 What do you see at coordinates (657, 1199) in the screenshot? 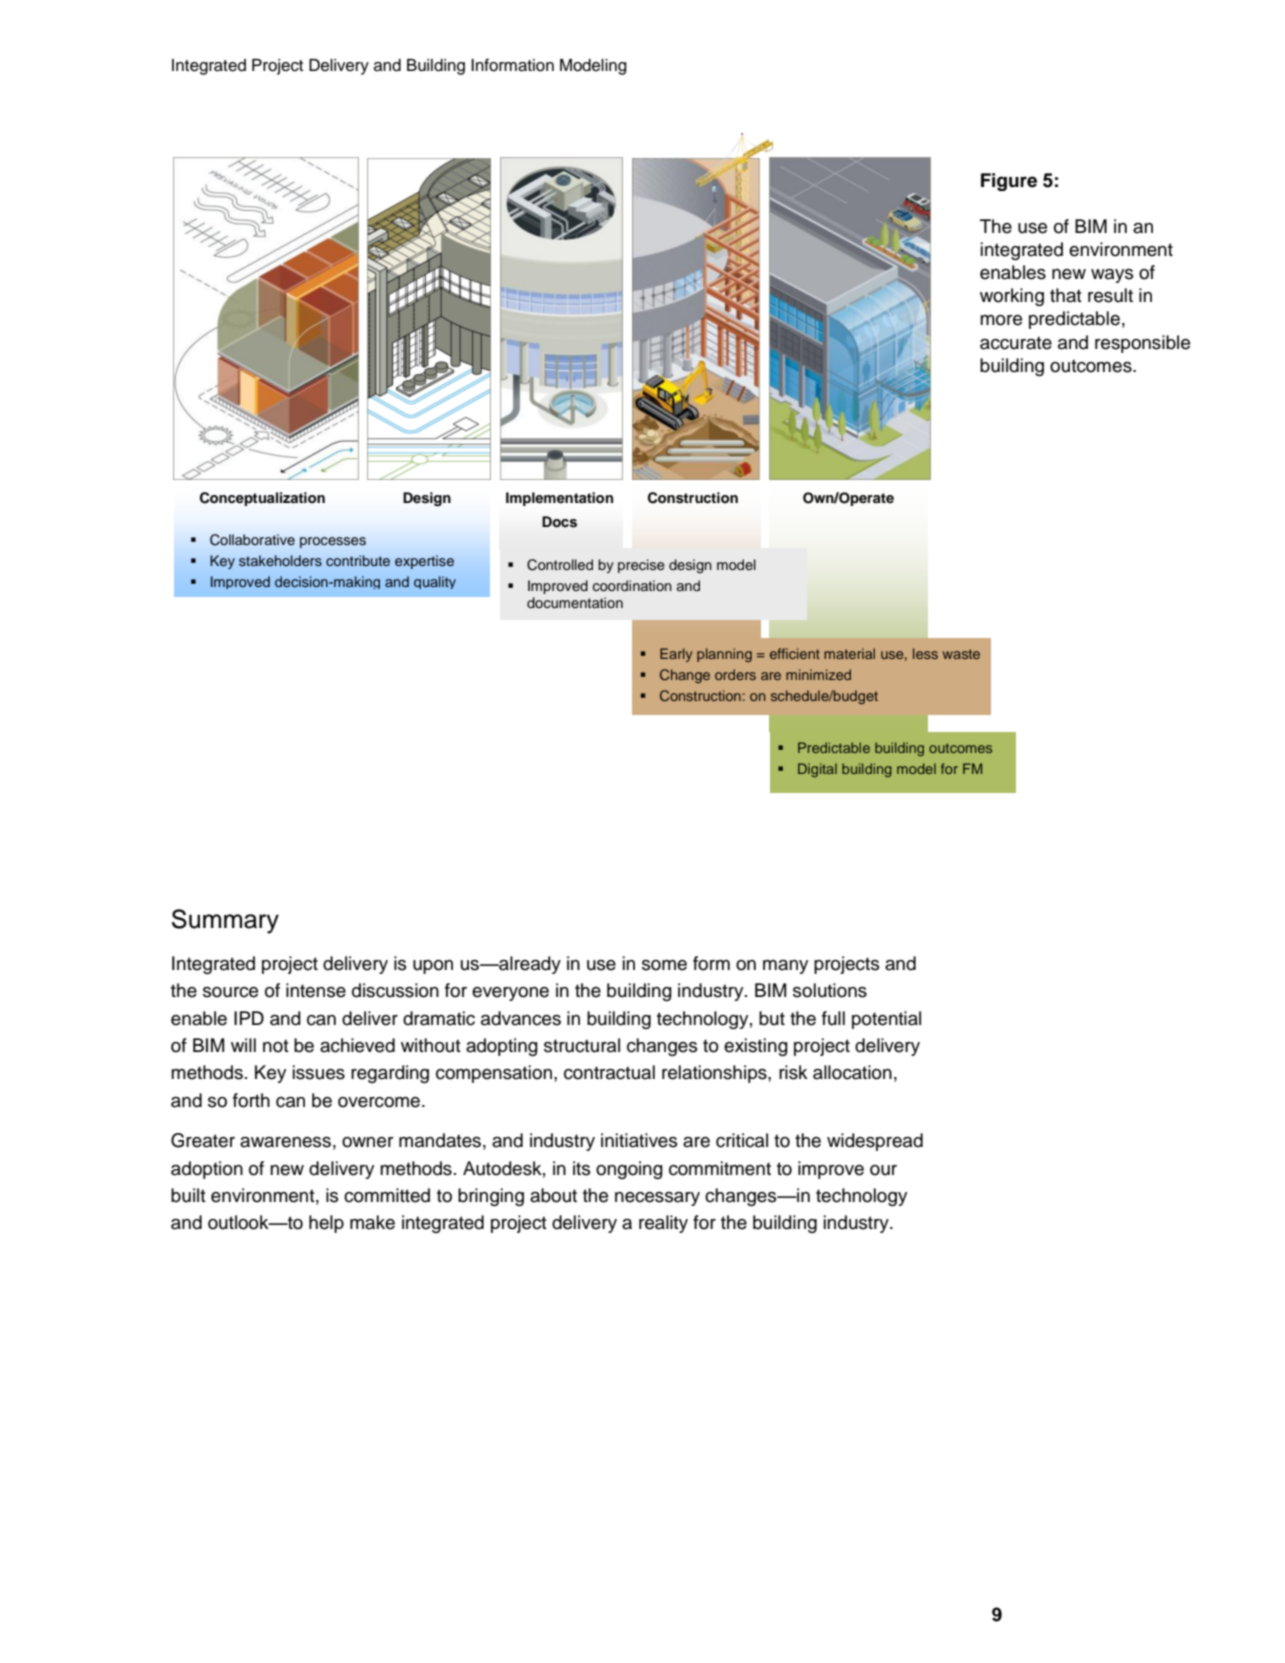
I see `necessary` at bounding box center [657, 1199].
